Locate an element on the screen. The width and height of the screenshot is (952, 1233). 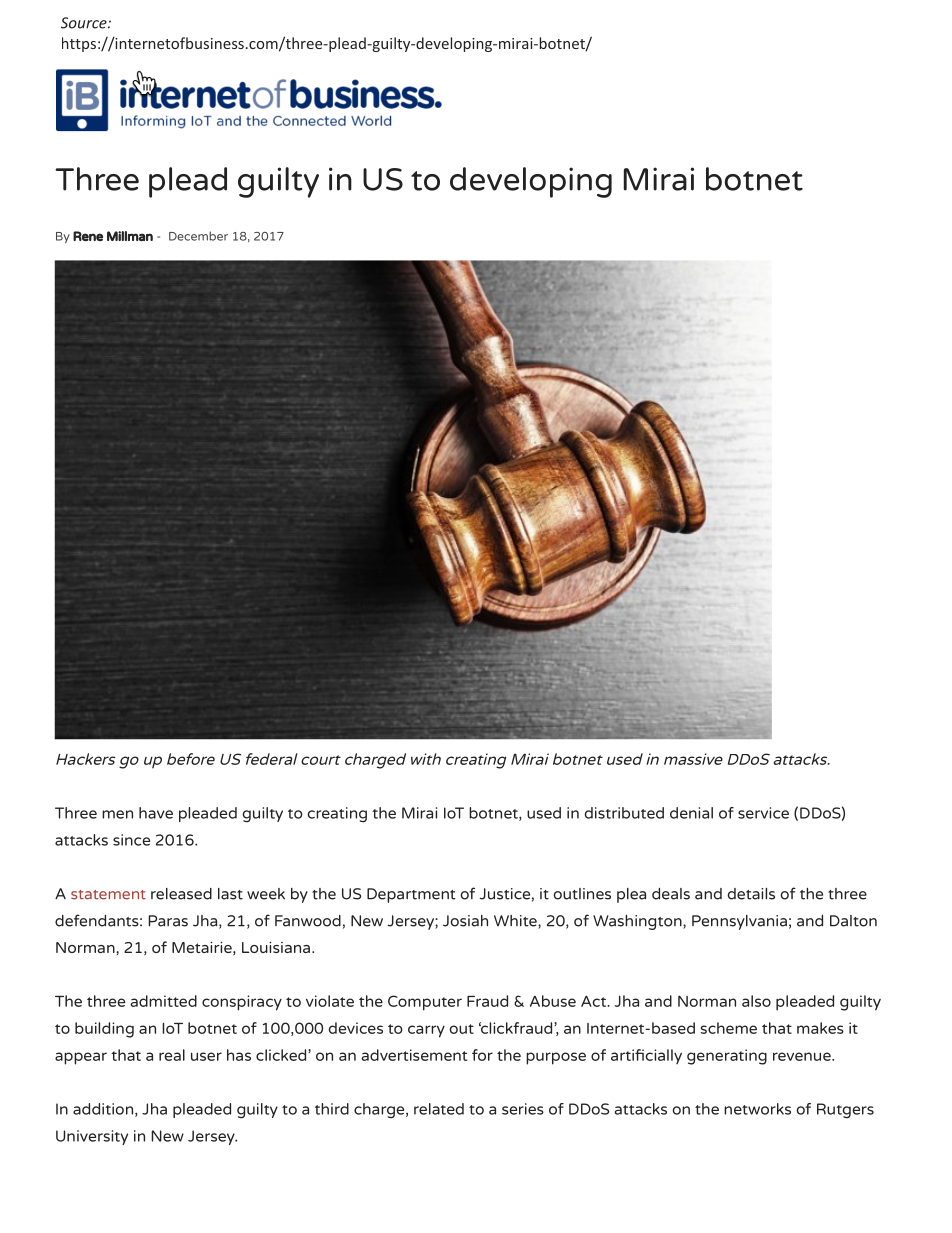
addition is located at coordinates (104, 1110).
